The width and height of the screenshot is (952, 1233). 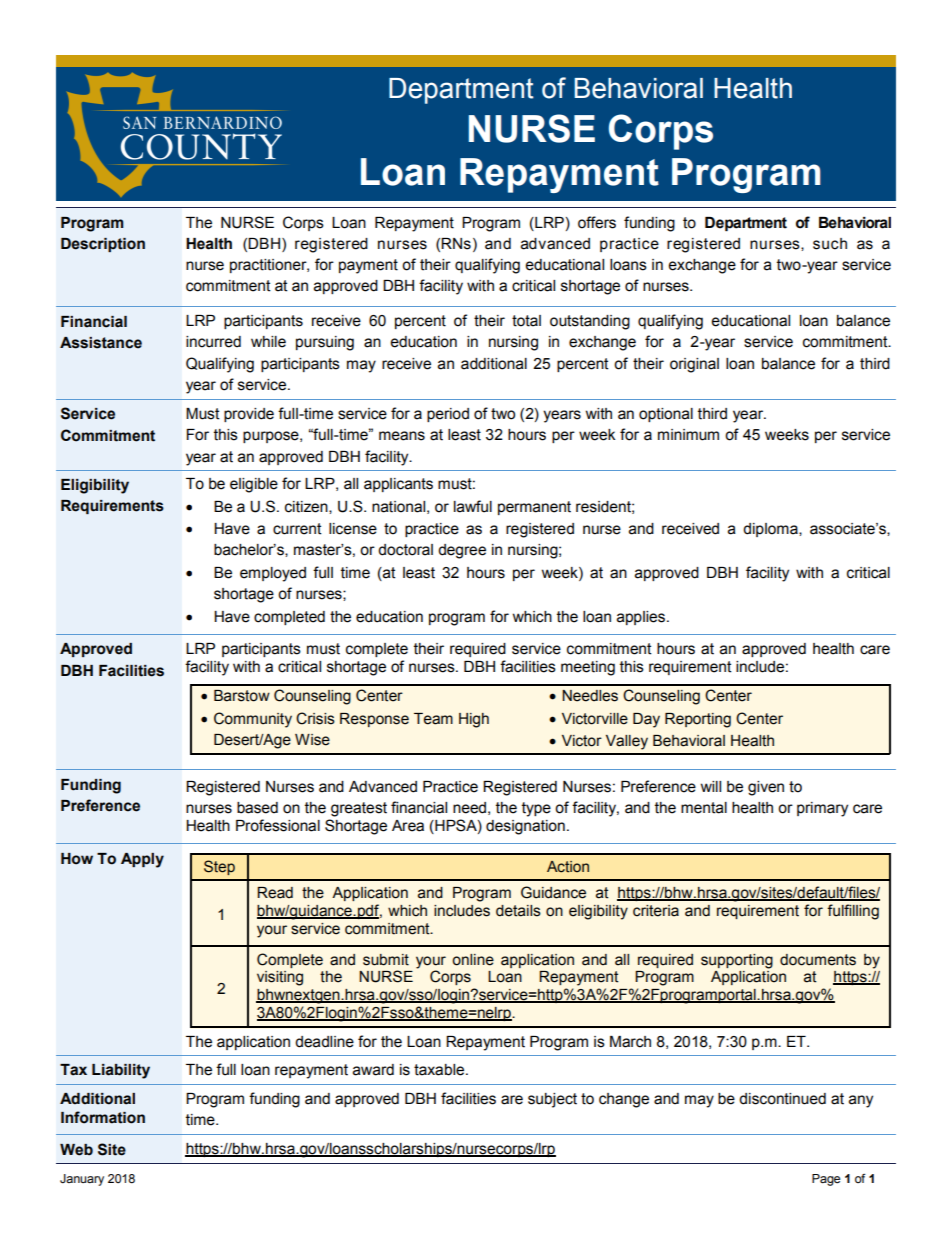 I want to click on such, so click(x=830, y=244).
